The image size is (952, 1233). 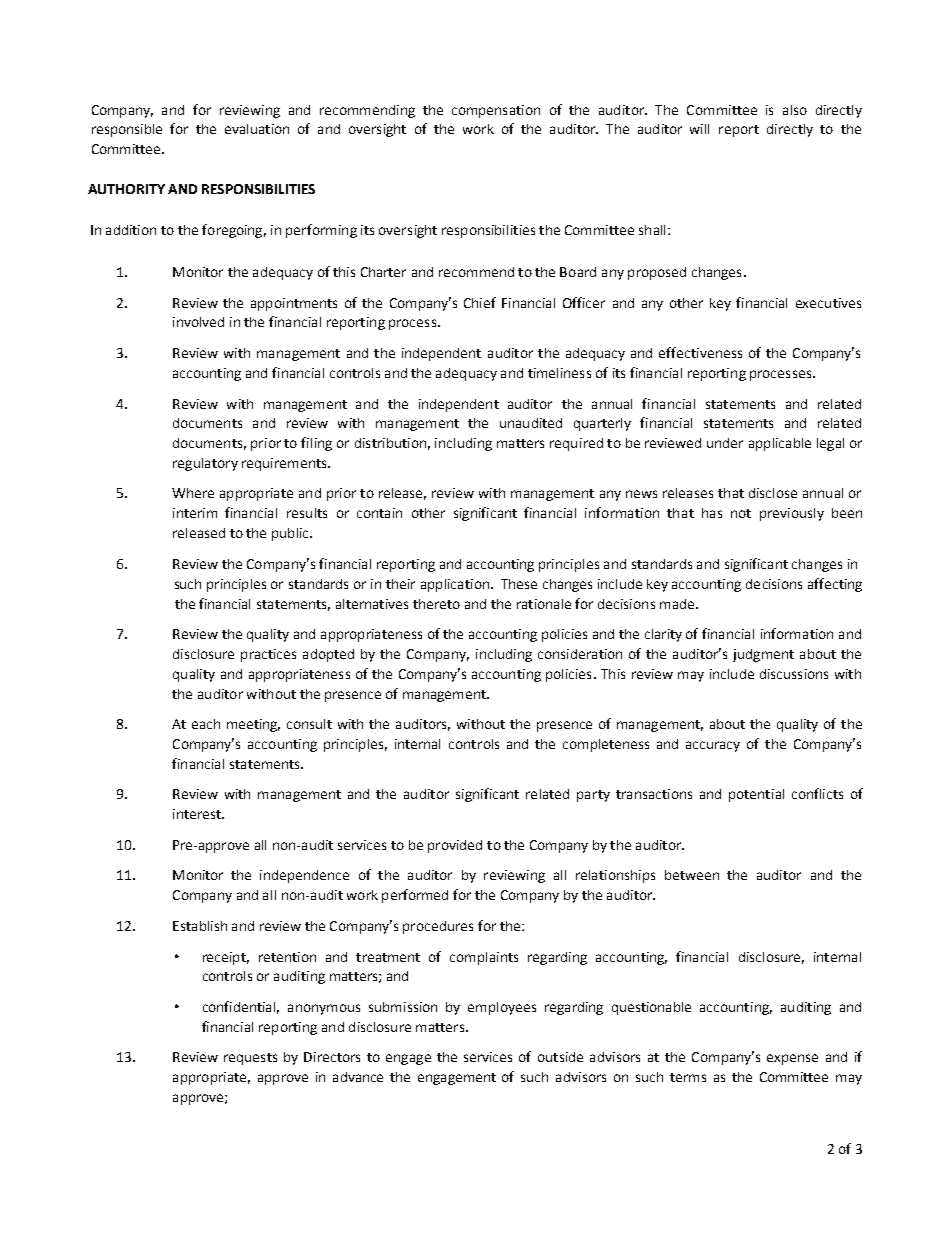 What do you see at coordinates (455, 585) in the page?
I see `application` at bounding box center [455, 585].
